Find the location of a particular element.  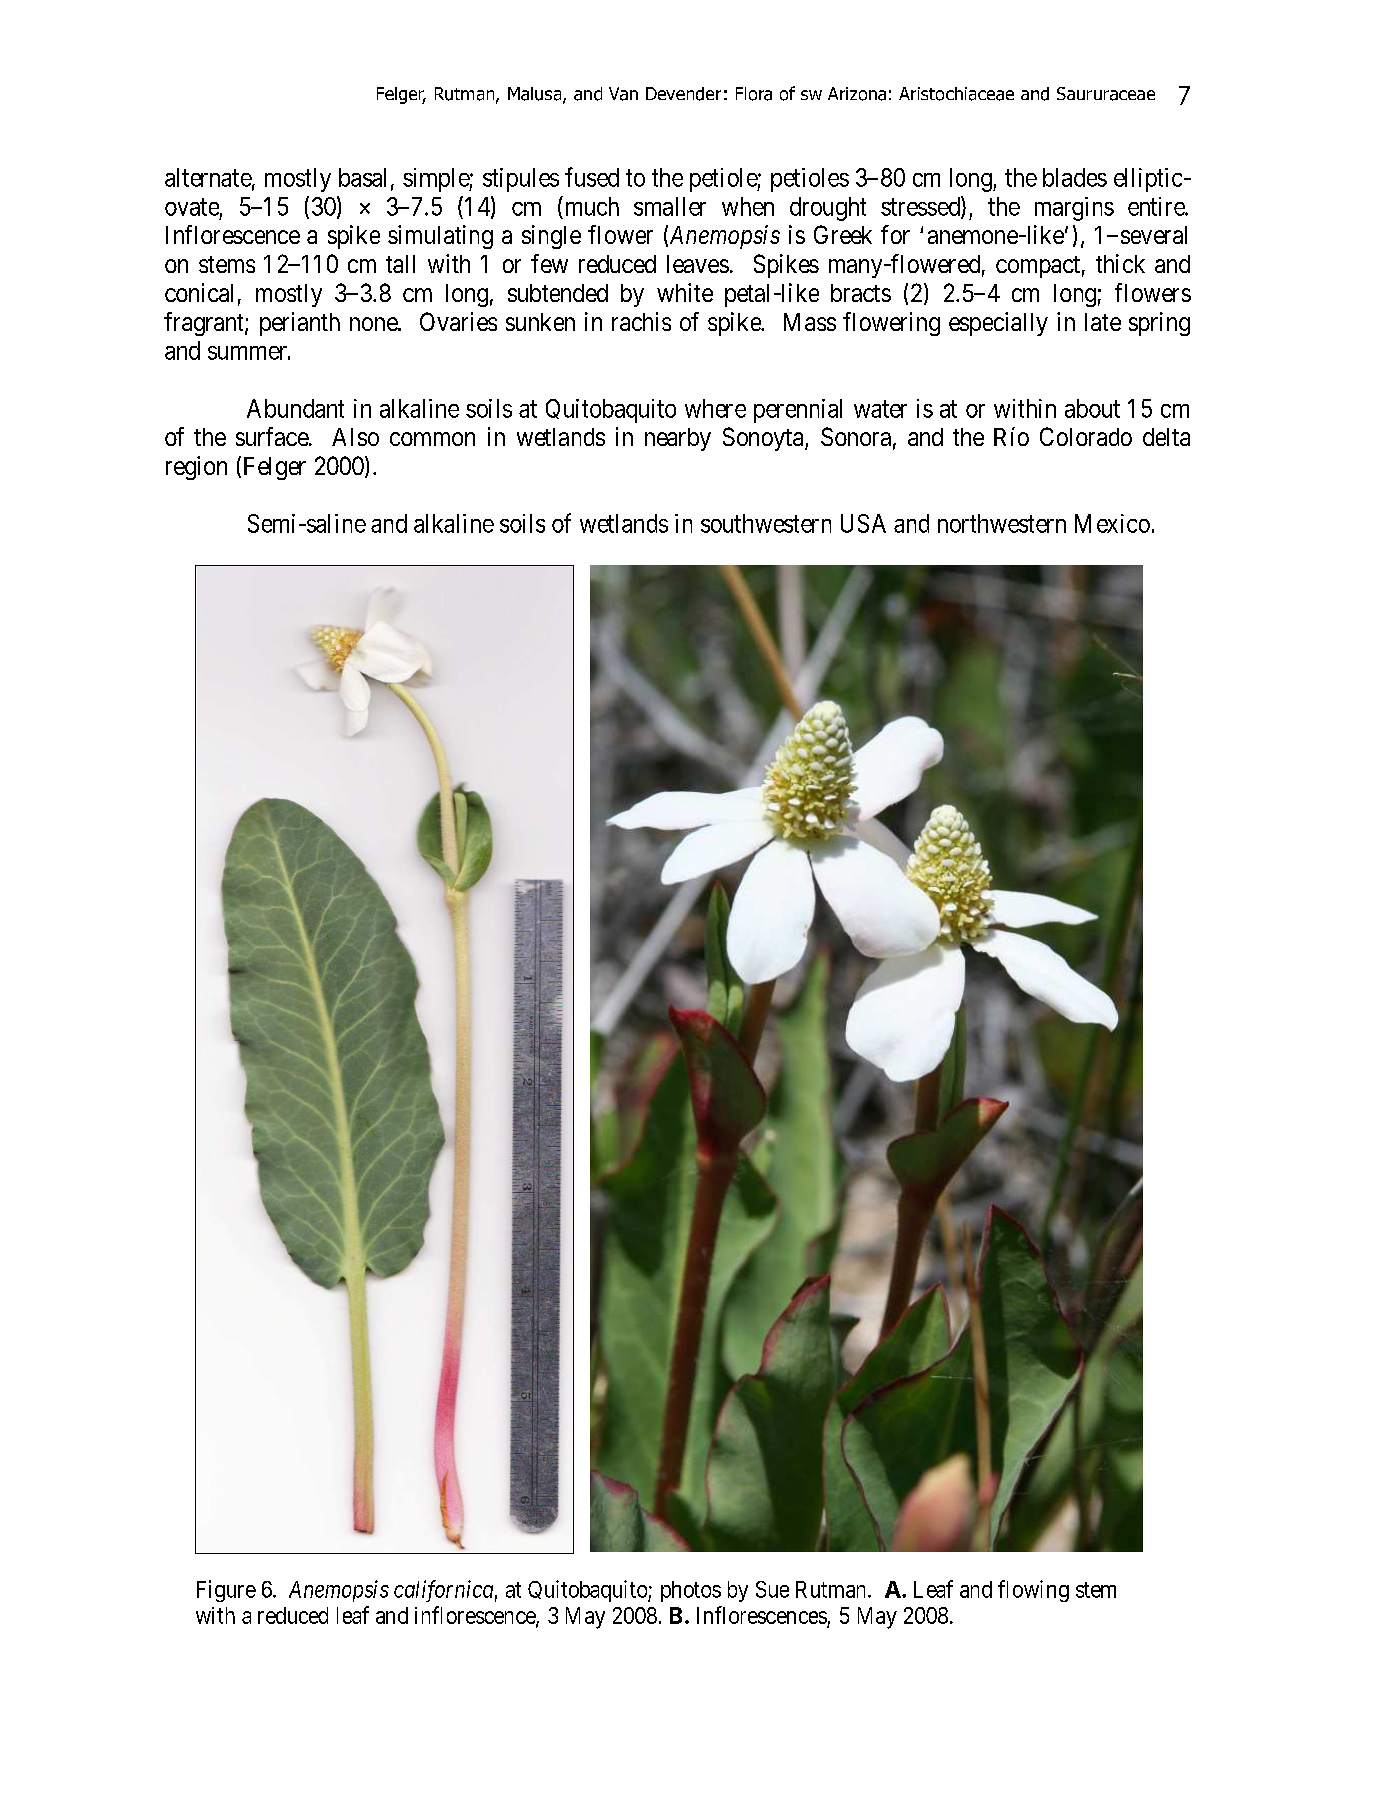

flowing is located at coordinates (1033, 1591).
